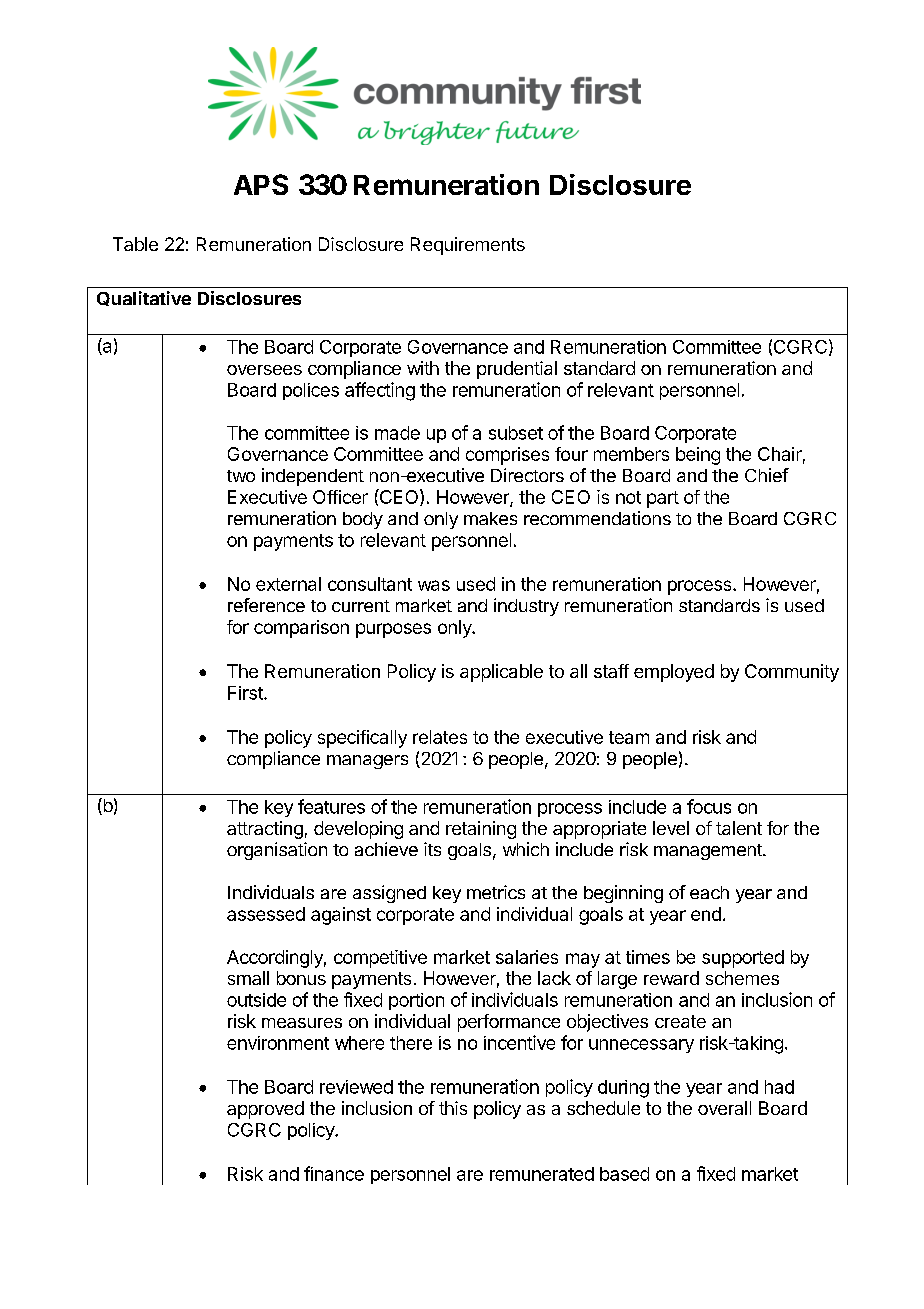 Image resolution: width=924 pixels, height=1309 pixels. What do you see at coordinates (698, 456) in the image?
I see `being` at bounding box center [698, 456].
